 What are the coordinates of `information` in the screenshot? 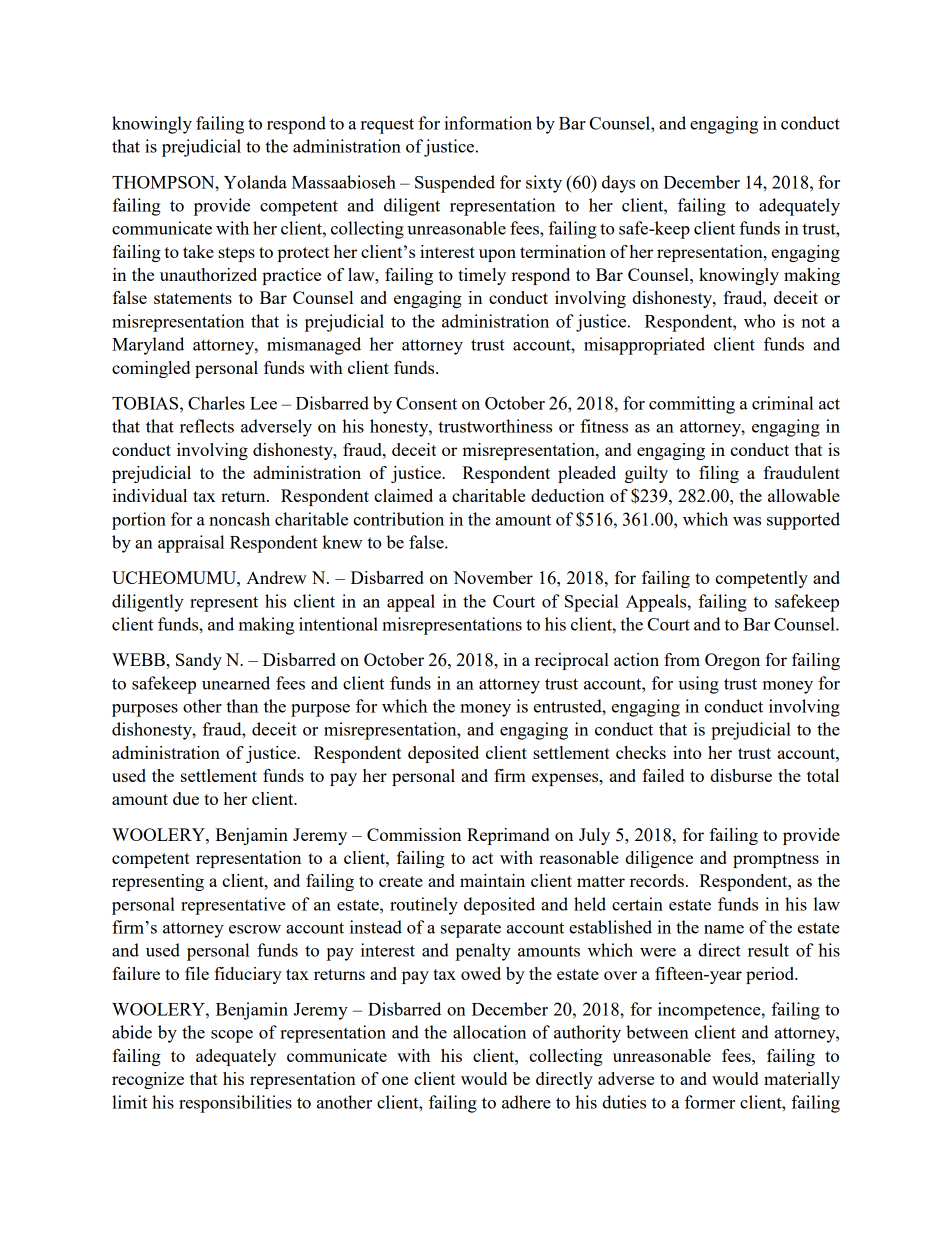 It's located at (488, 123).
